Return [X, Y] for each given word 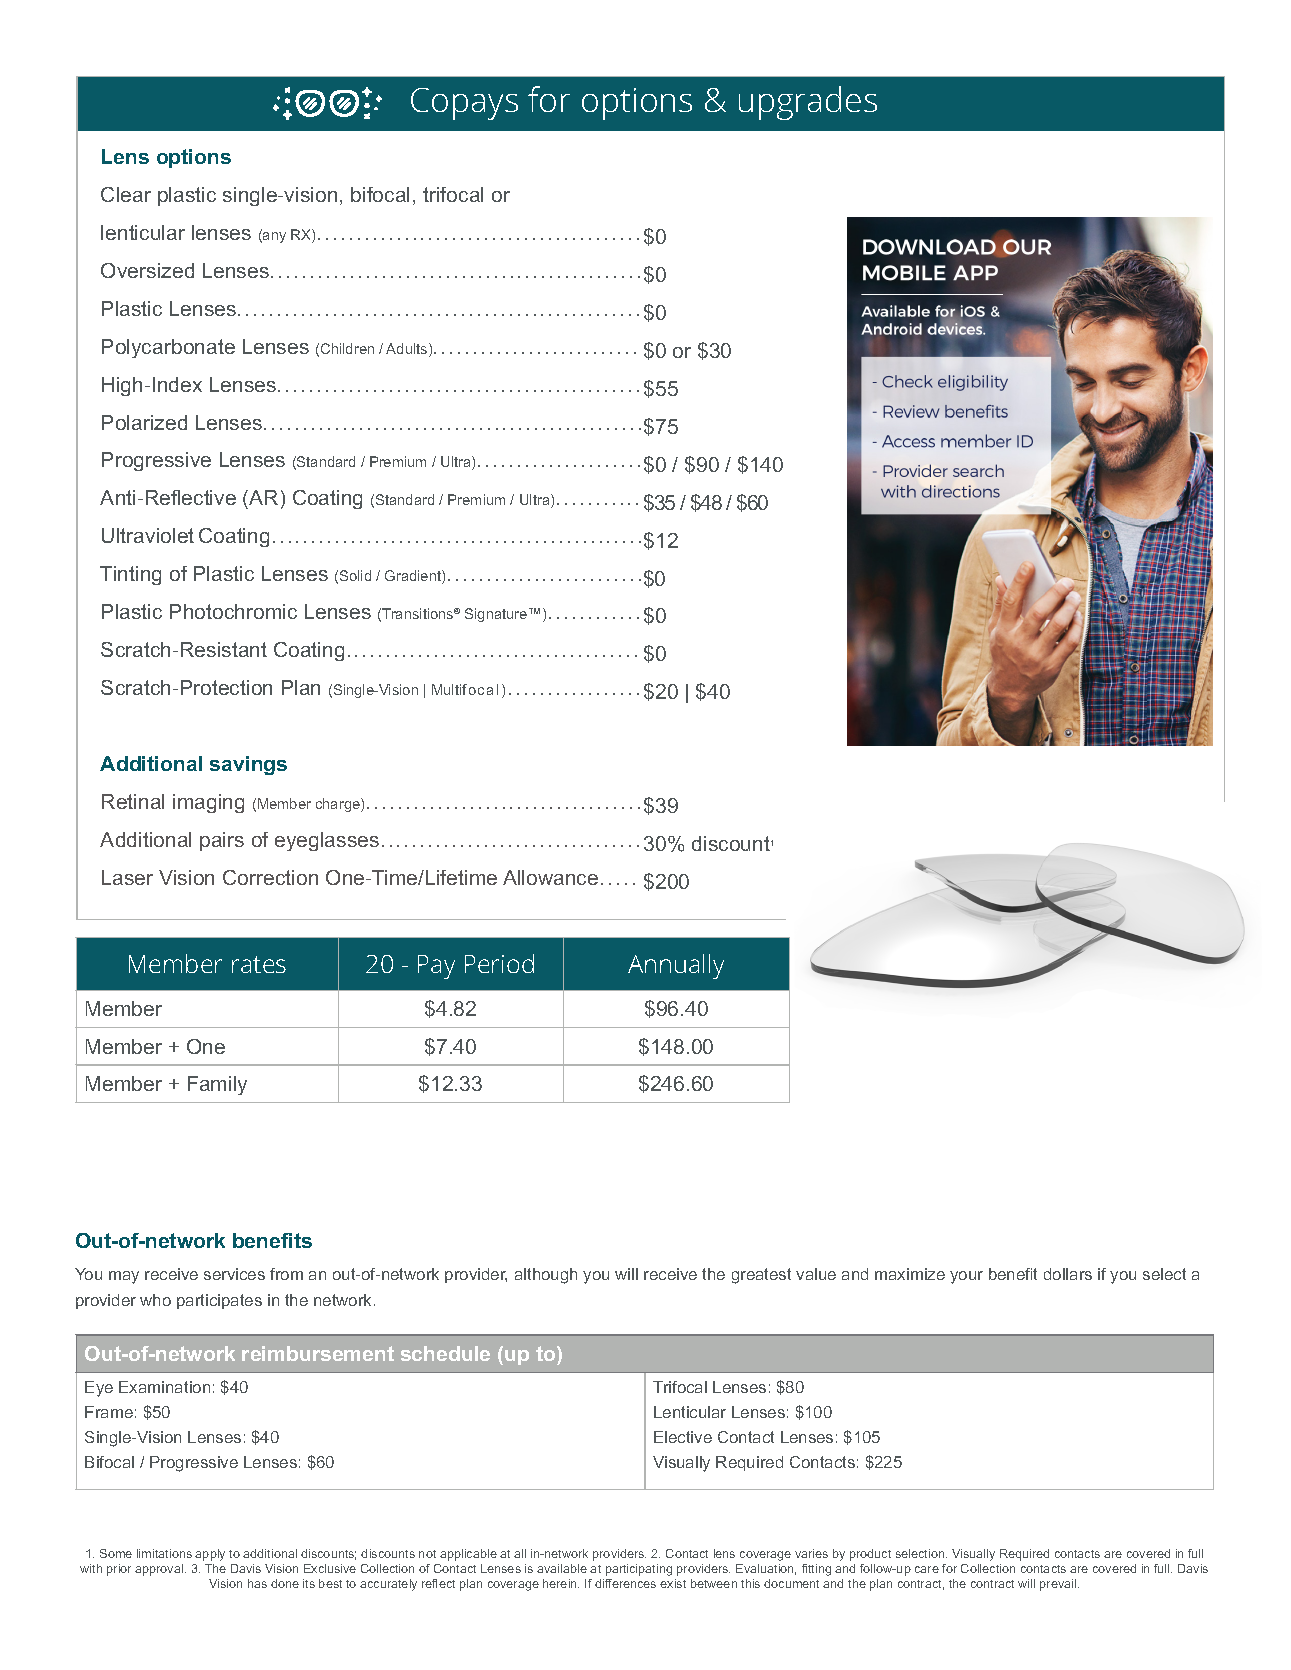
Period [499, 963]
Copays [464, 104]
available [562, 1568]
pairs [222, 841]
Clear [126, 194]
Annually [676, 966]
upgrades [808, 103]
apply [210, 1555]
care [927, 1569]
